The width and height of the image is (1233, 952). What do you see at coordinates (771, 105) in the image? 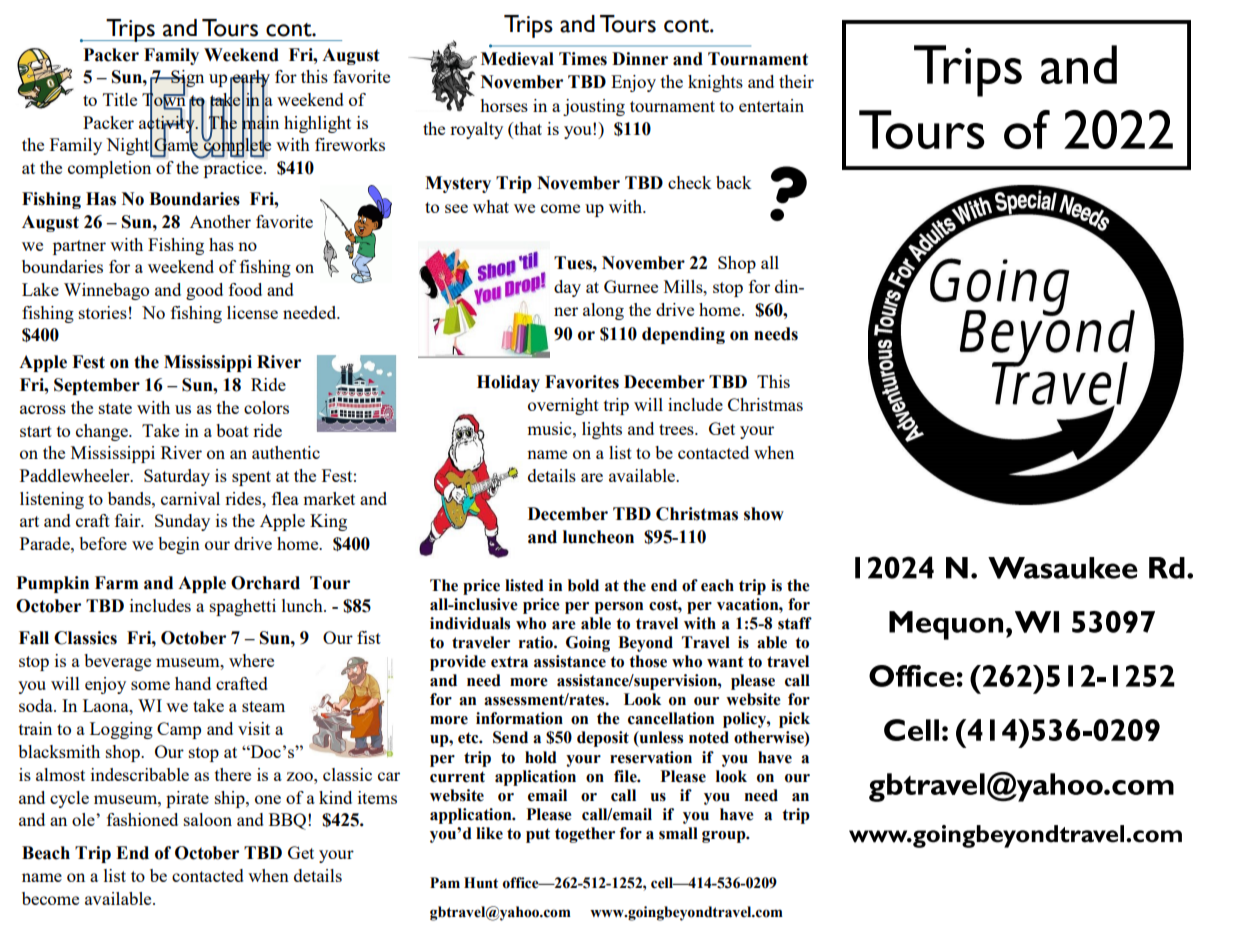
I see `entertain` at bounding box center [771, 105].
